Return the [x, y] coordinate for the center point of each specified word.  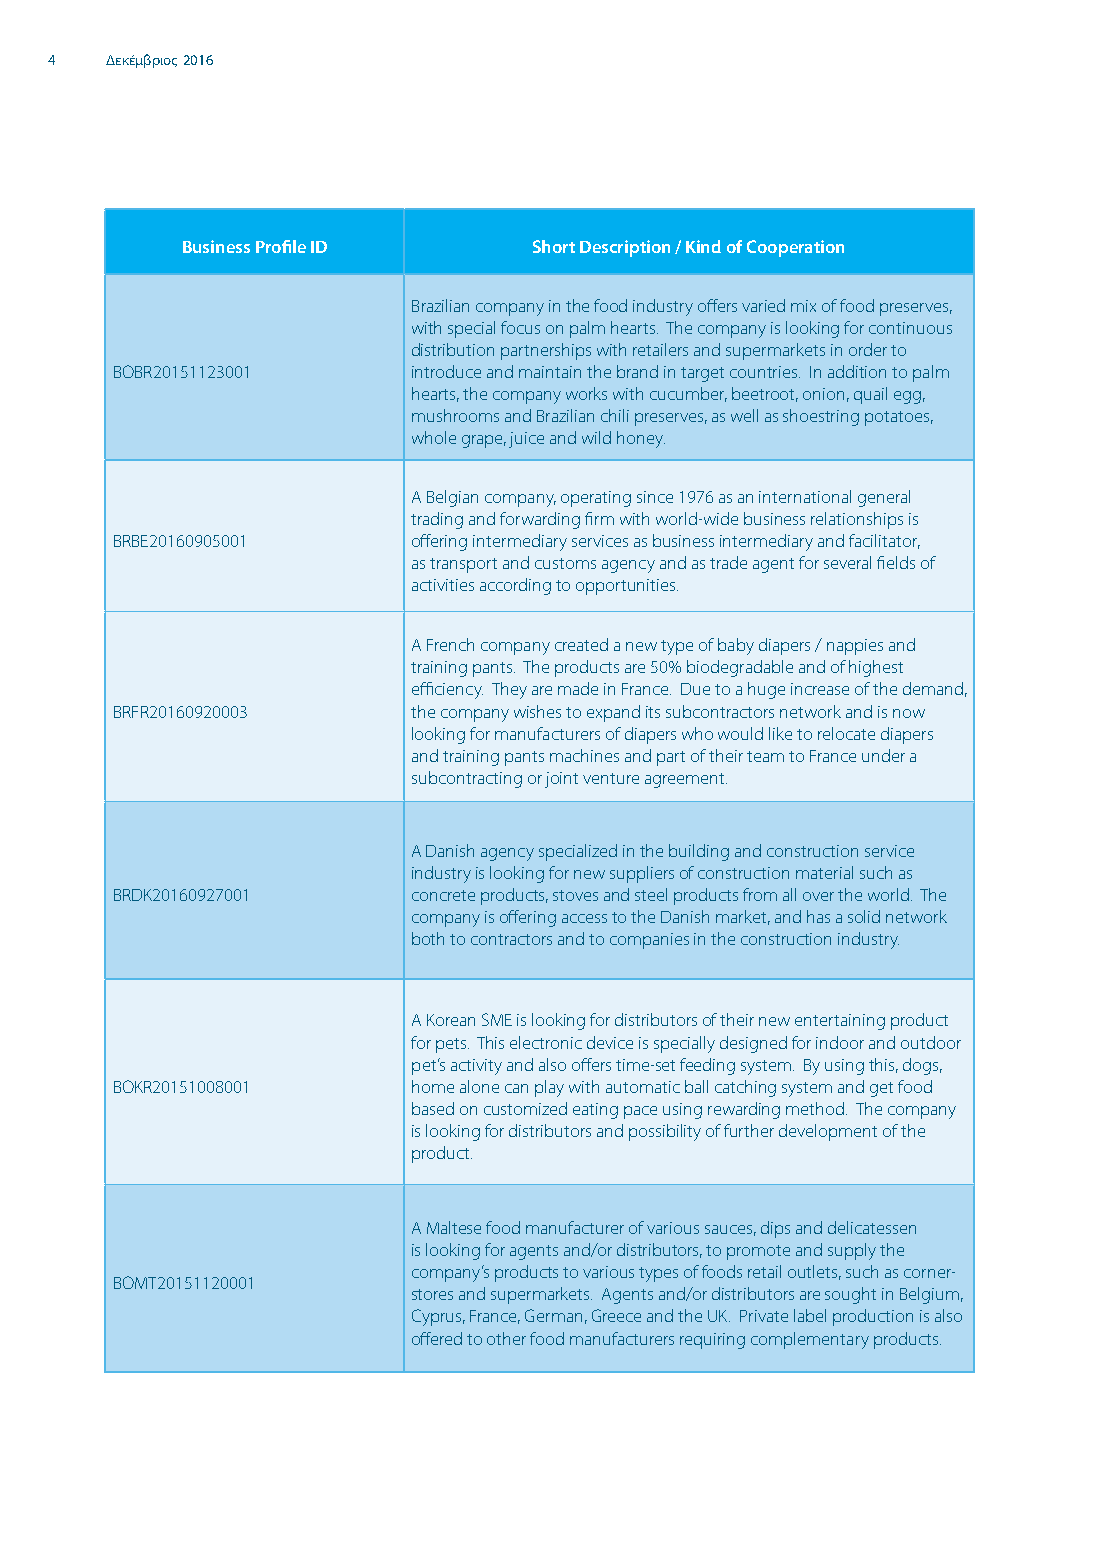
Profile [281, 246]
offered [437, 1338]
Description [625, 248]
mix [803, 306]
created [581, 644]
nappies [855, 647]
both [428, 938]
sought [850, 1295]
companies [649, 941]
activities [443, 585]
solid [864, 916]
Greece [616, 1315]
